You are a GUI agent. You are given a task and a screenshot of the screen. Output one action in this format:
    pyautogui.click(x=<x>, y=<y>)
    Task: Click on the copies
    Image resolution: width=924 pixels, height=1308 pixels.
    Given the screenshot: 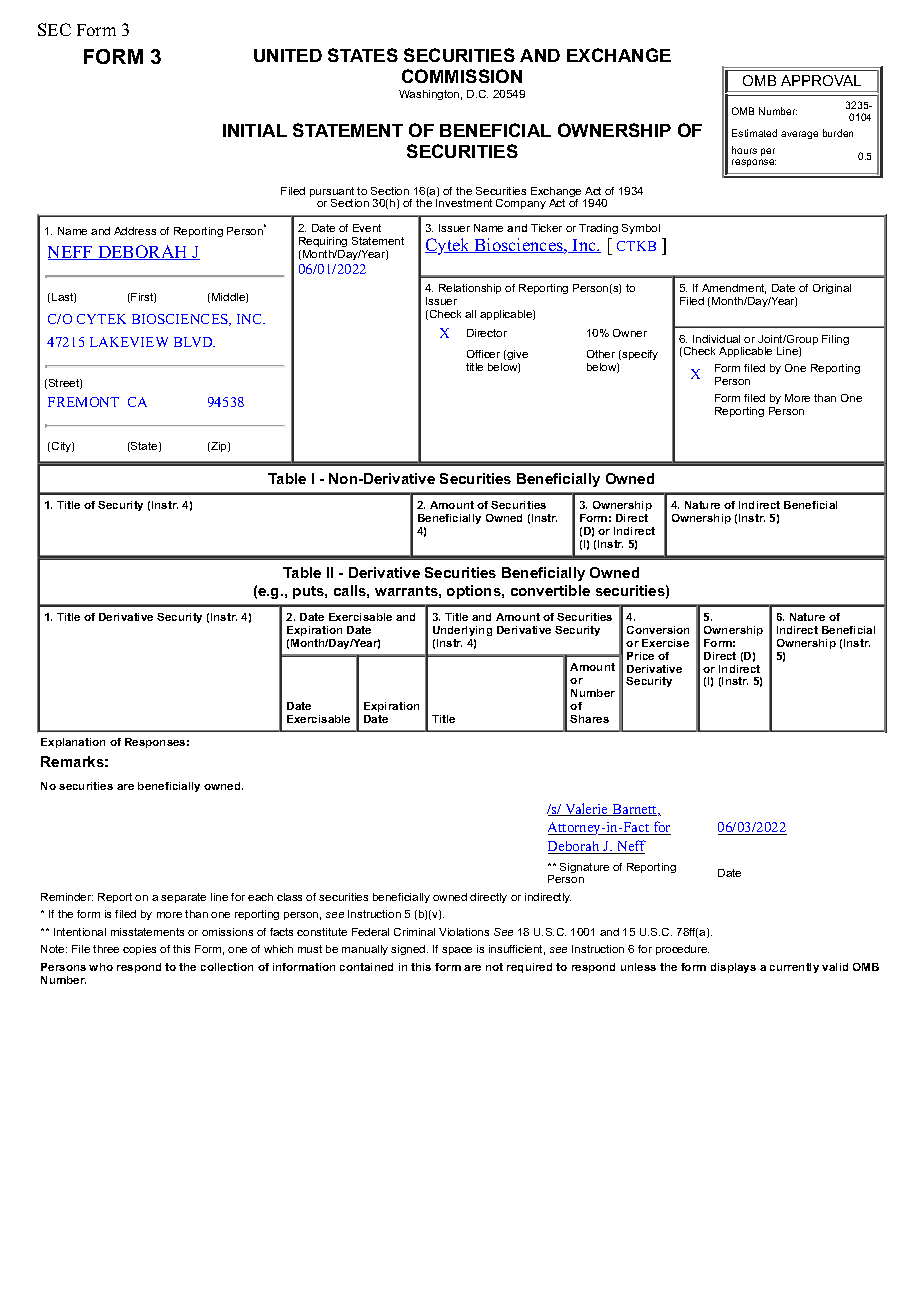 What is the action you would take?
    pyautogui.click(x=139, y=950)
